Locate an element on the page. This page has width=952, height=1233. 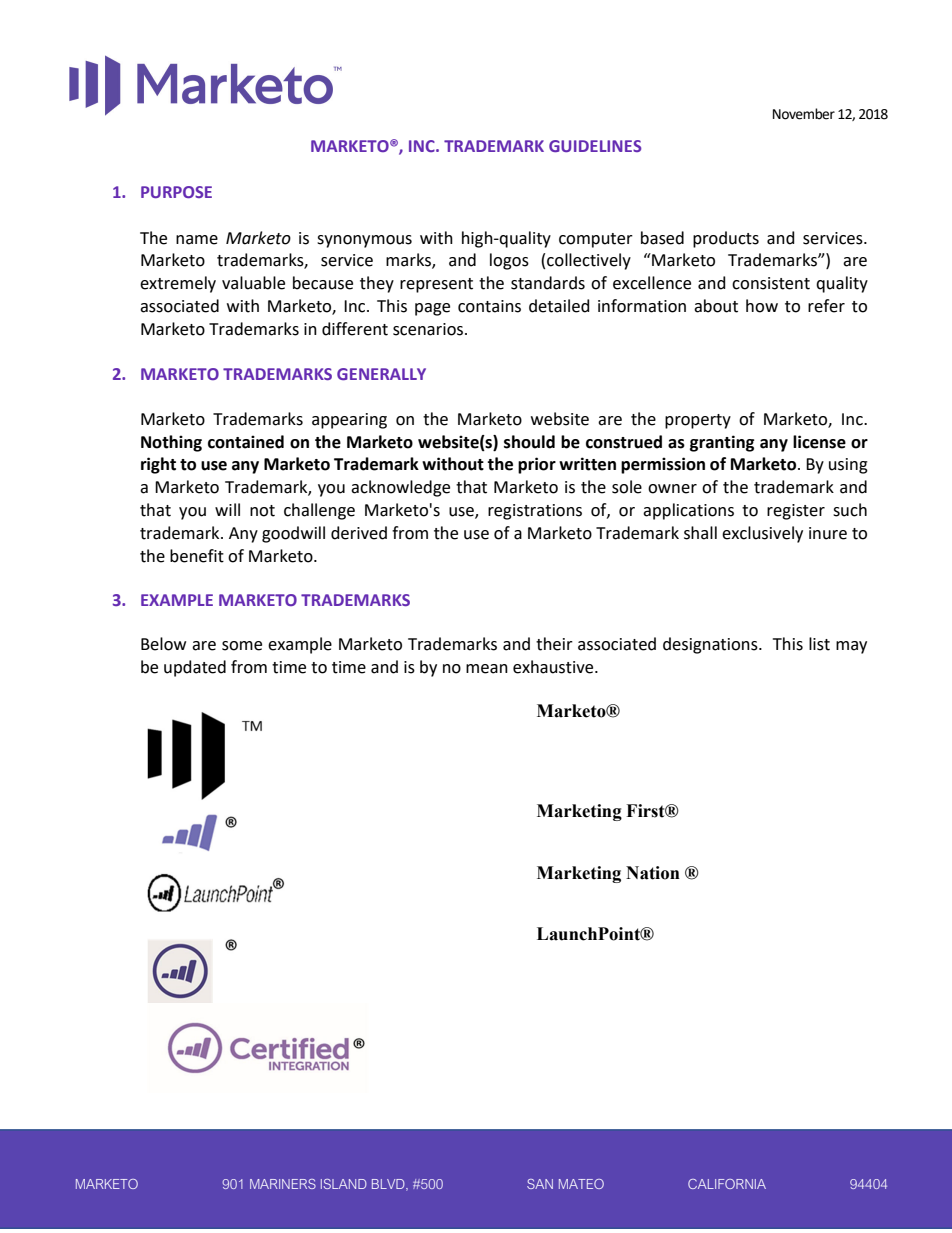
November is located at coordinates (804, 114).
